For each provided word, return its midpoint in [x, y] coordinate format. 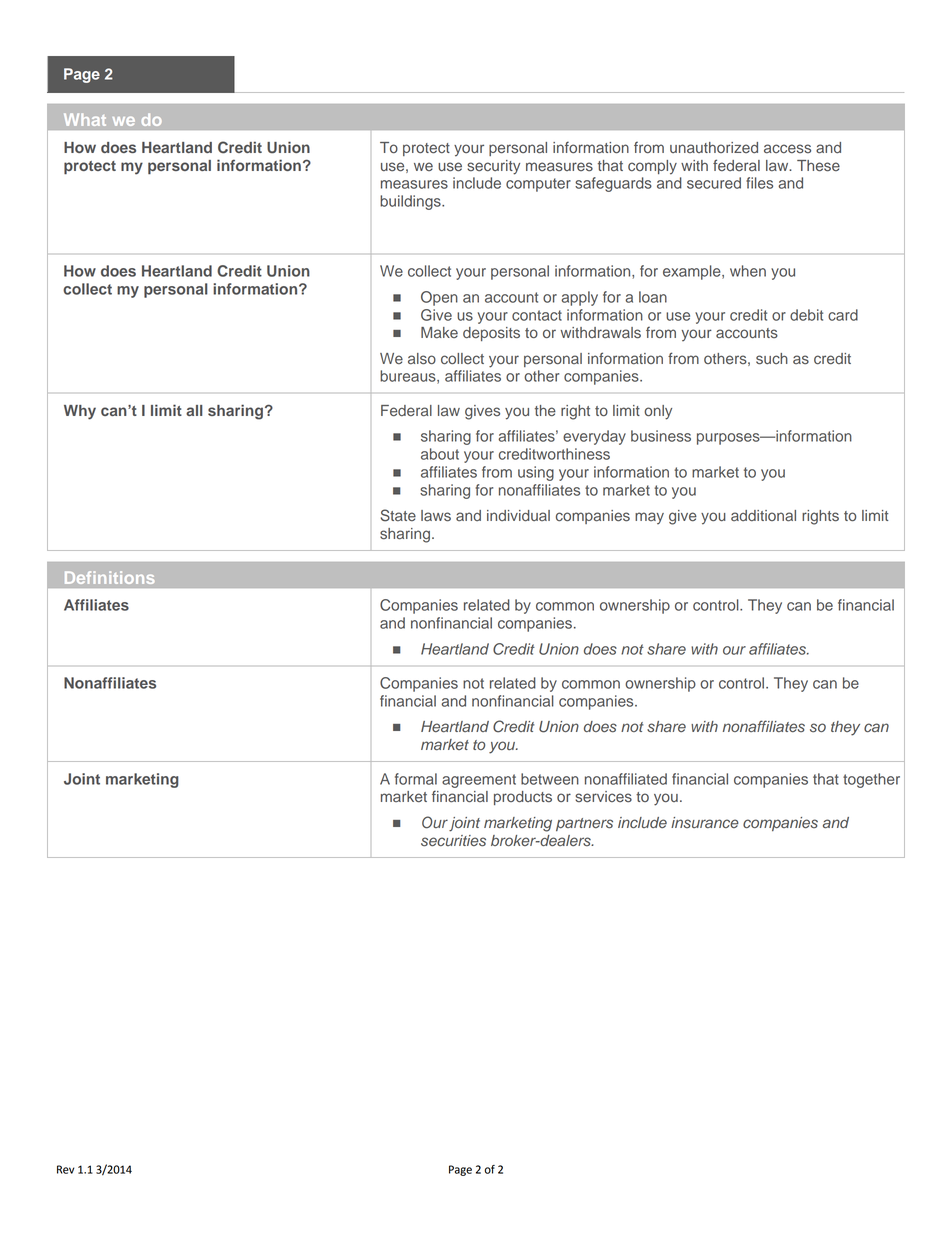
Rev [65, 1169]
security [493, 167]
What [85, 119]
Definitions [109, 577]
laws [436, 516]
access [787, 149]
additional [763, 516]
